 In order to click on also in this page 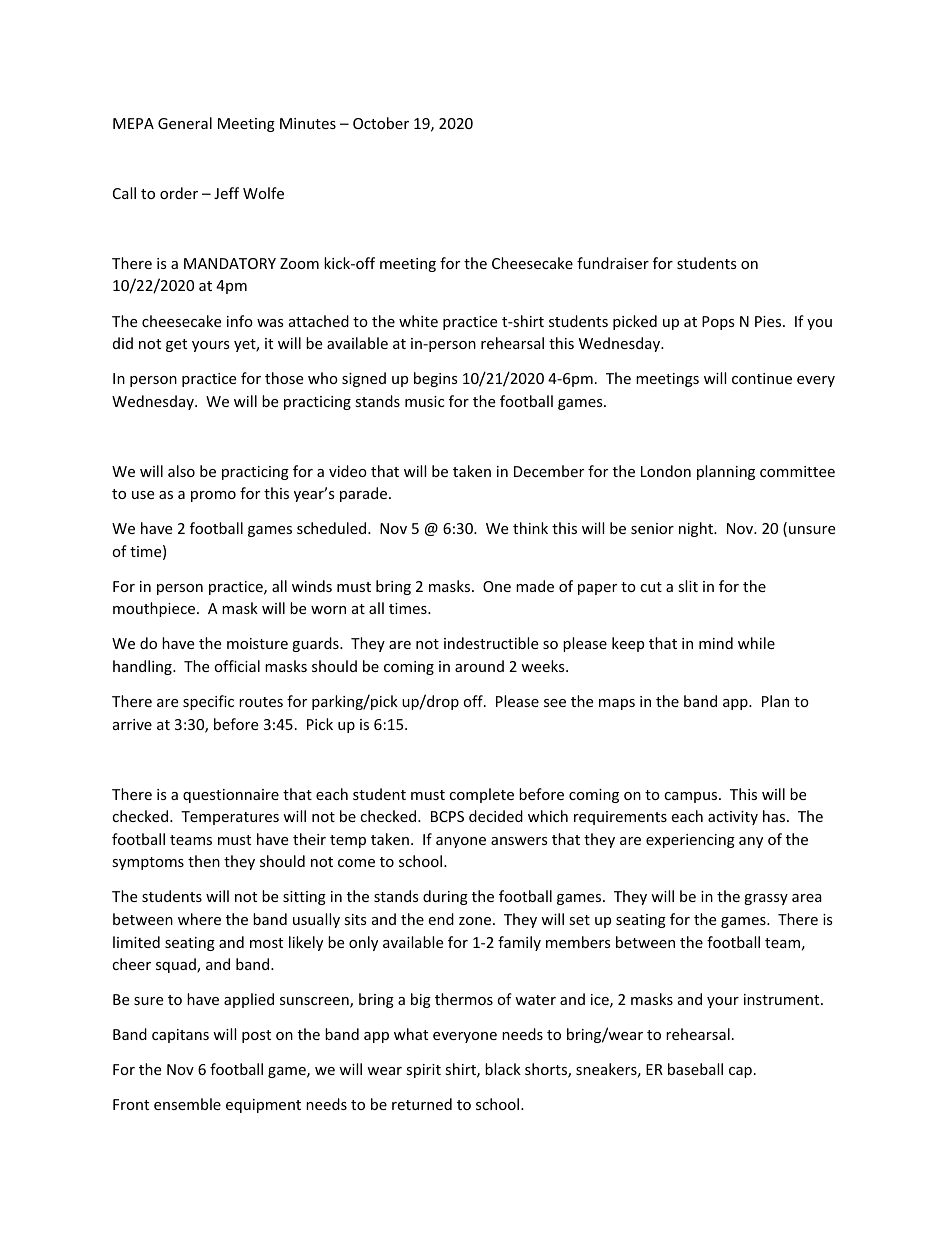, I will do `click(181, 471)`.
